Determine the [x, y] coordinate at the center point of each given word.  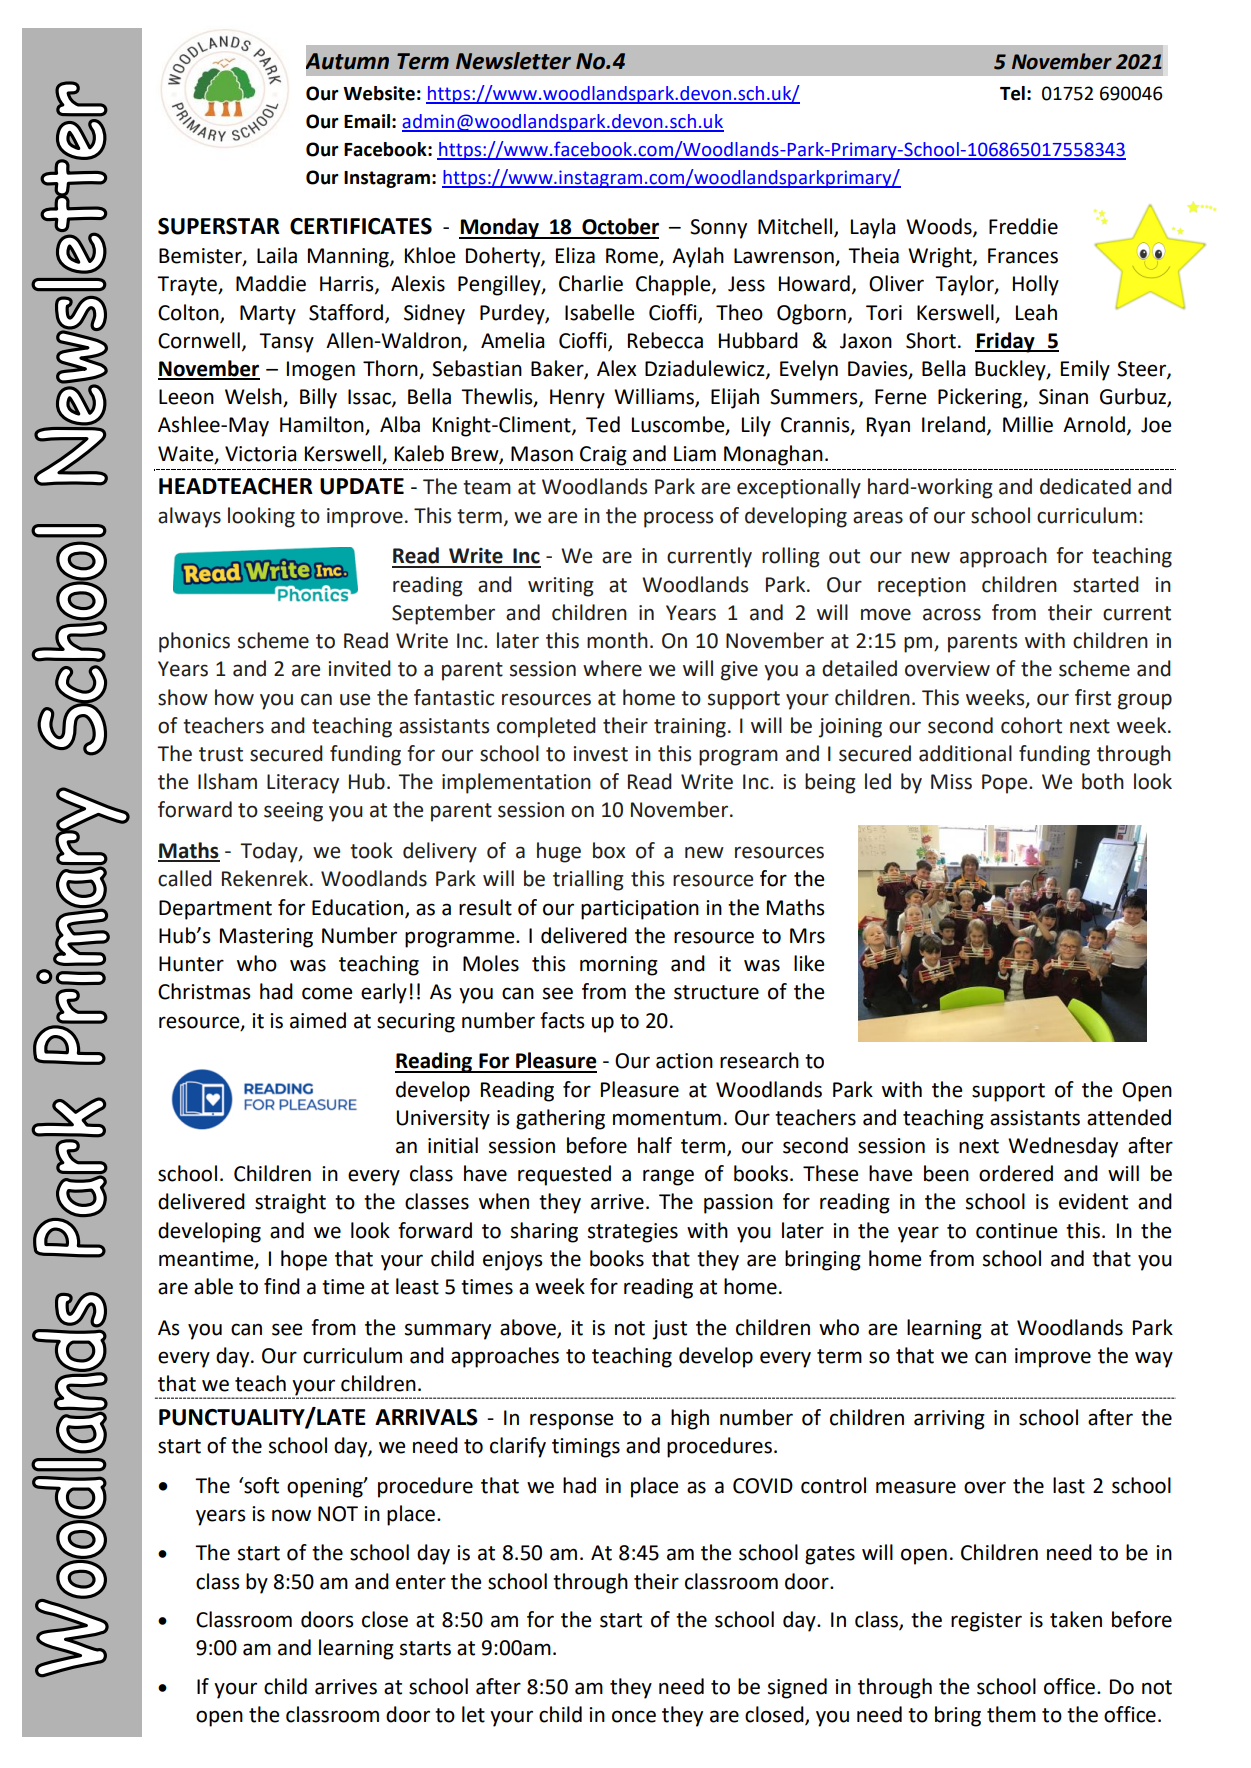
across [952, 614]
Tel [1012, 93]
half [655, 1145]
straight [290, 1203]
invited [359, 668]
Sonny [718, 229]
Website [379, 93]
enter [421, 1582]
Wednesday [1063, 1147]
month [617, 640]
